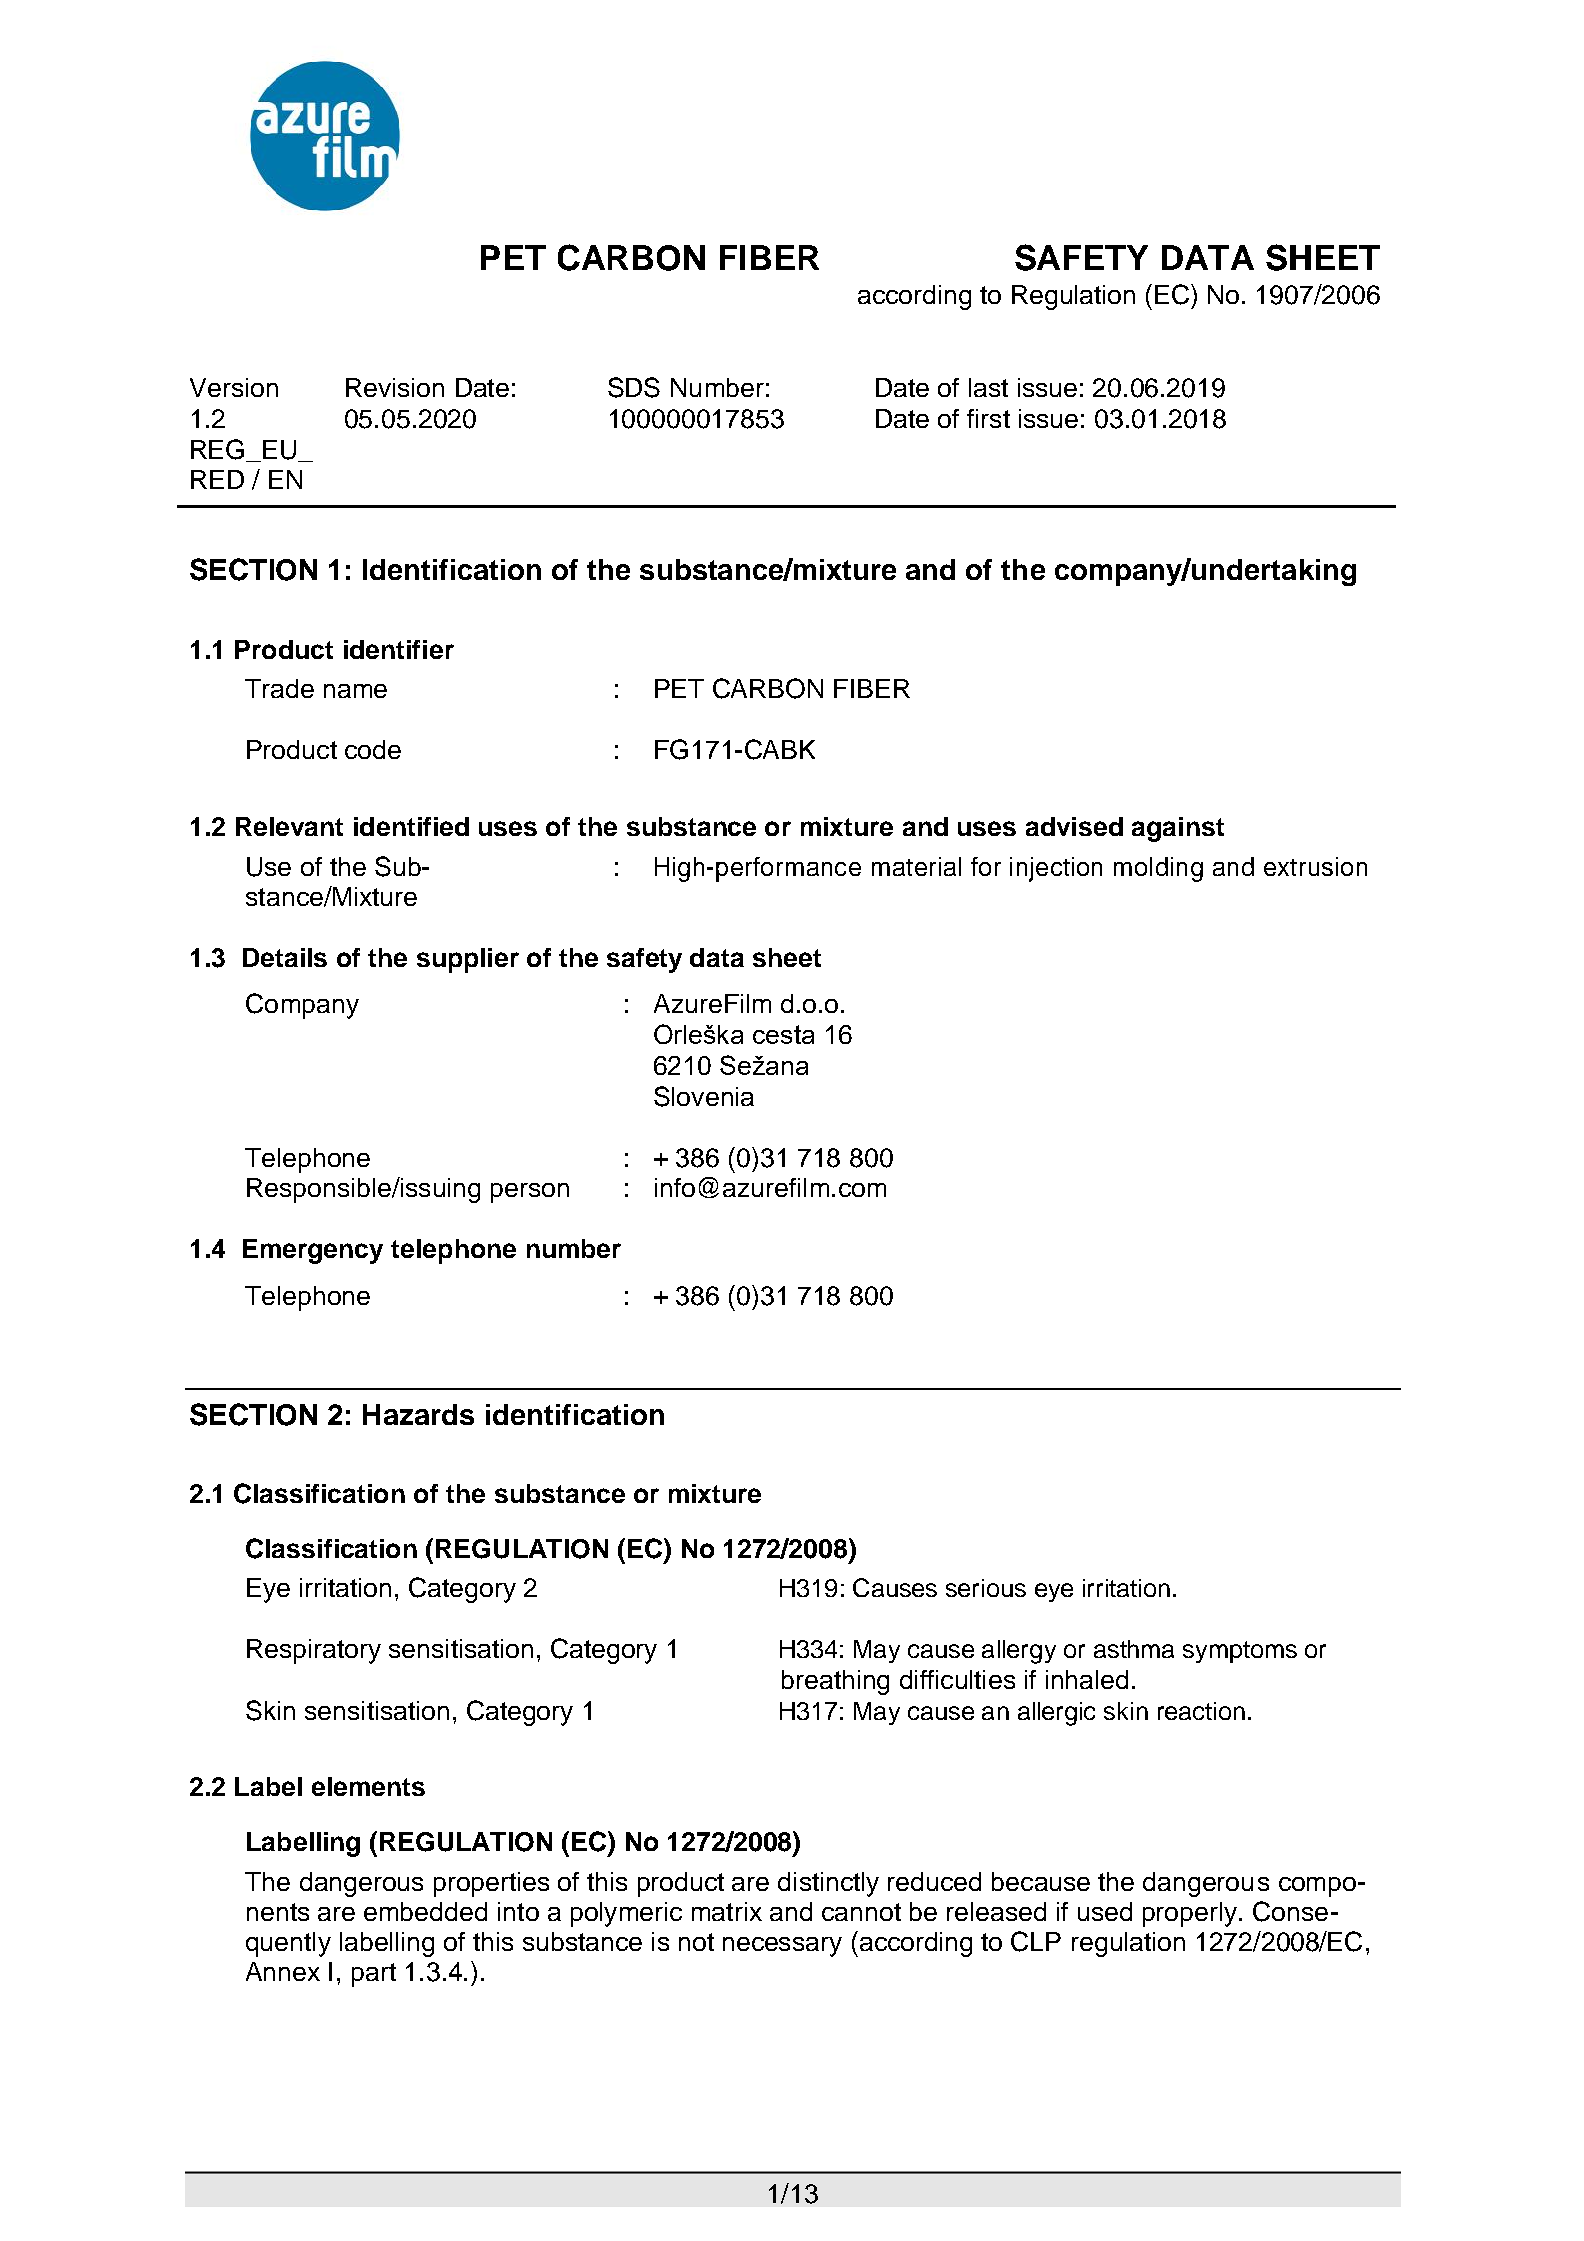 This screenshot has width=1584, height=2241. Describe the element at coordinates (988, 418) in the screenshot. I see `first` at that location.
